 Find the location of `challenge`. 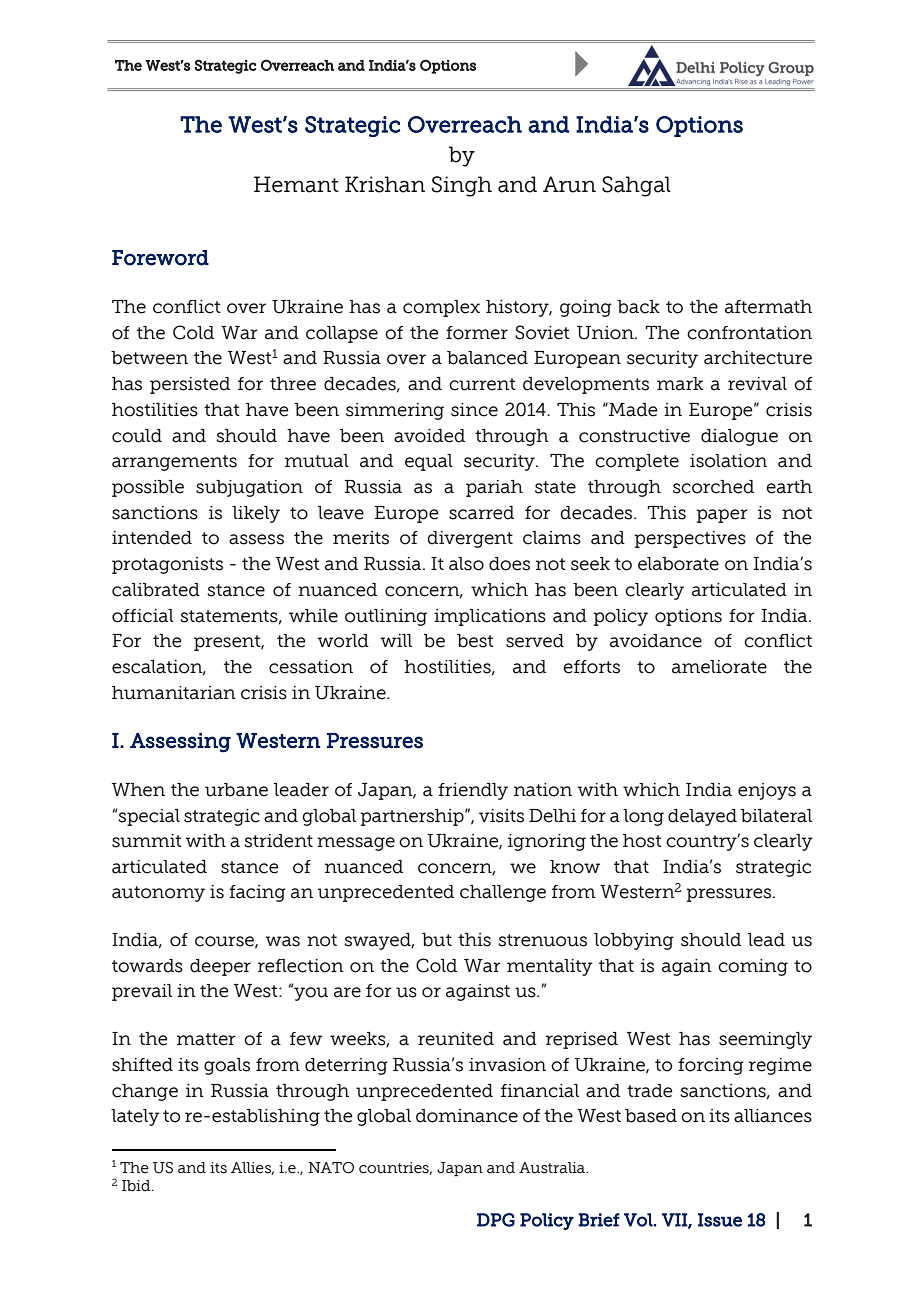

challenge is located at coordinates (503, 893).
